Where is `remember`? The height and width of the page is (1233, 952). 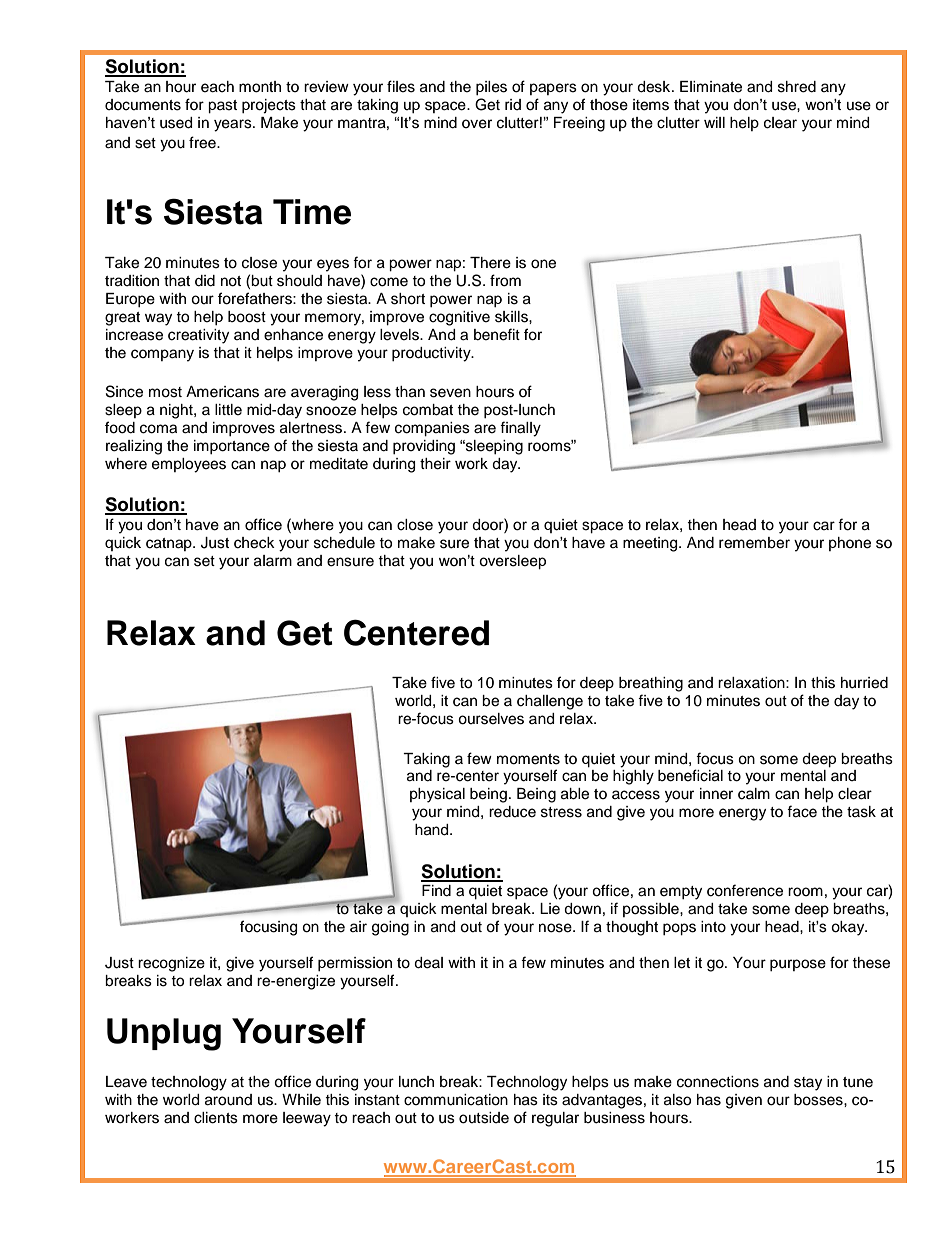 remember is located at coordinates (754, 543).
